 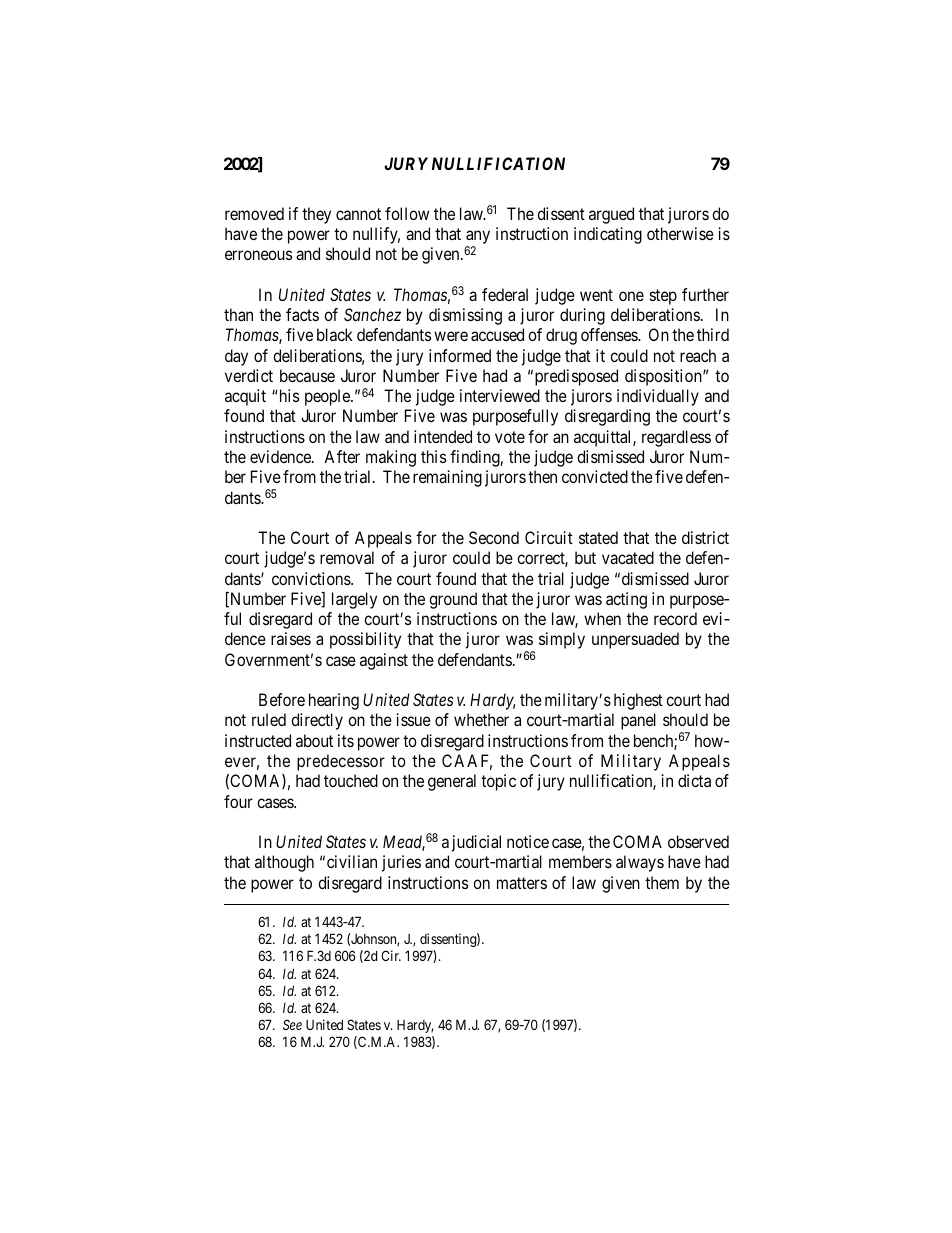 I want to click on they, so click(x=316, y=215).
